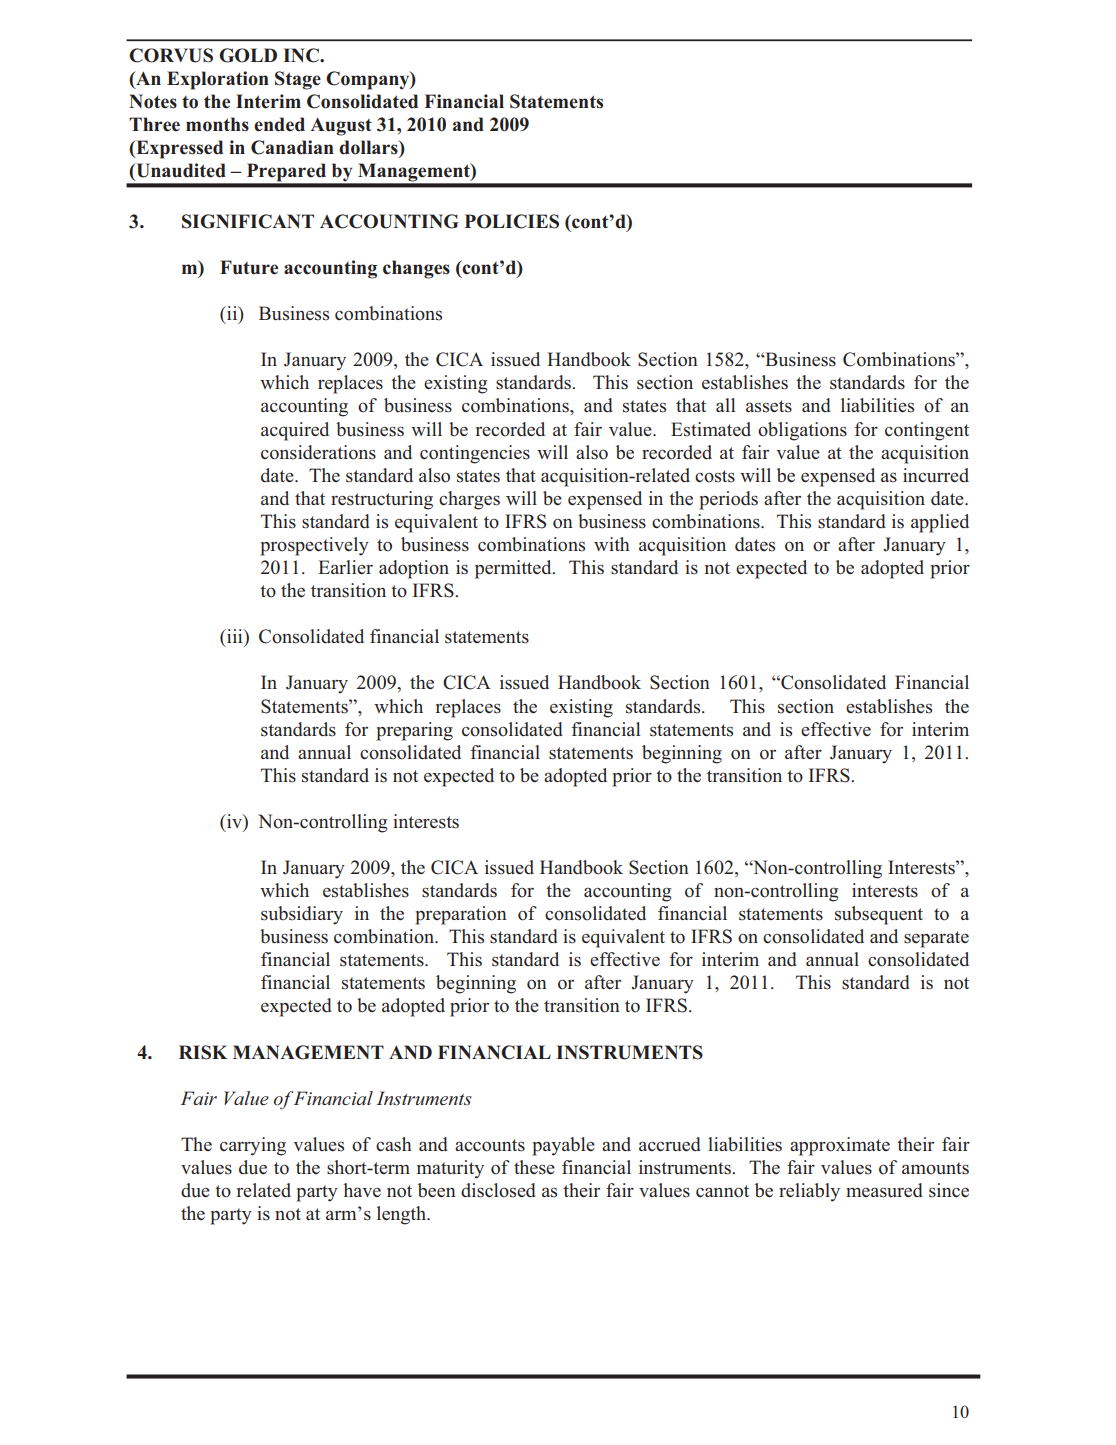 The image size is (1116, 1445). Describe the element at coordinates (461, 915) in the screenshot. I see `preparation` at that location.
